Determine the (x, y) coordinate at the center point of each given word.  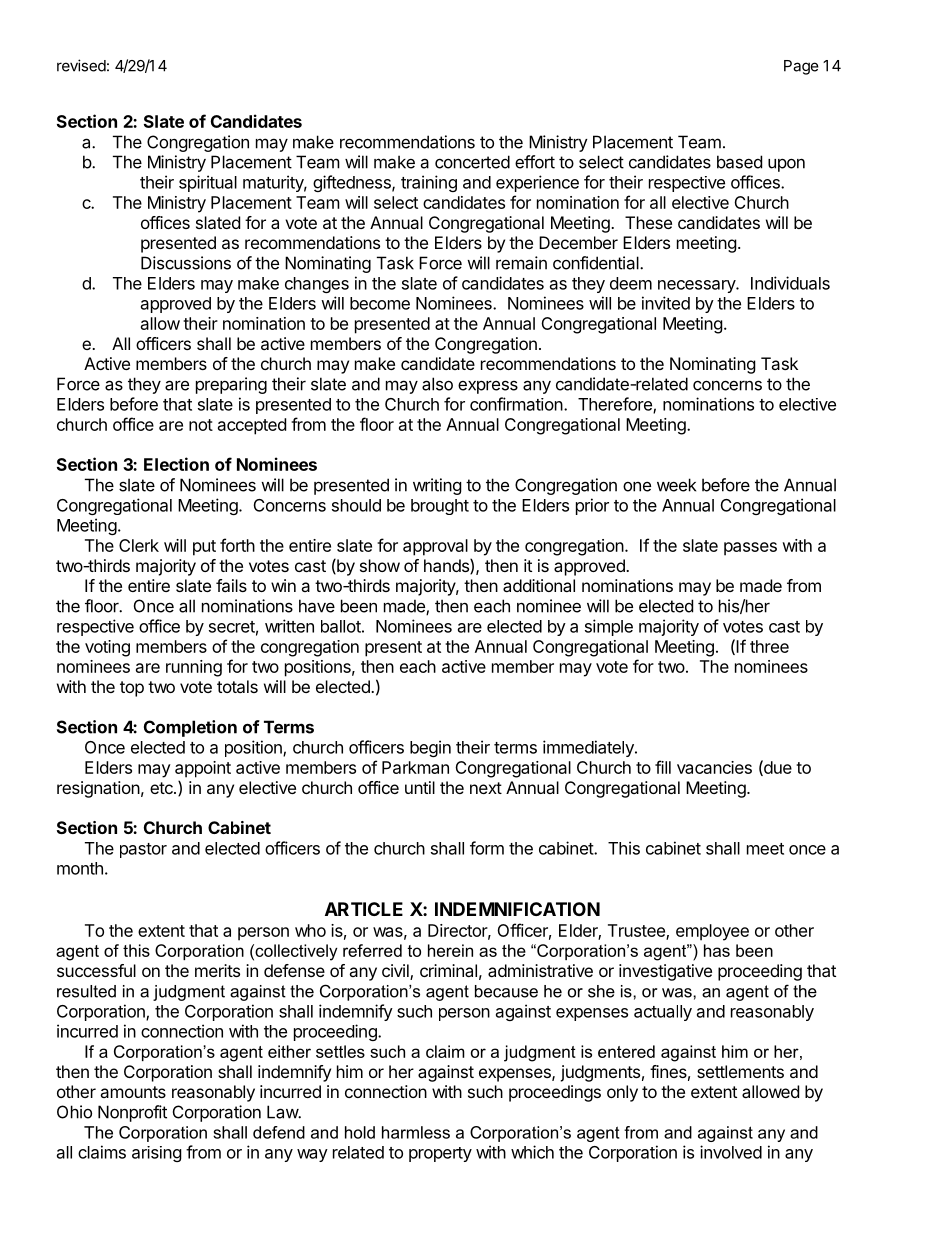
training (429, 183)
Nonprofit (132, 1113)
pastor (143, 850)
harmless (416, 1132)
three (769, 646)
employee (712, 932)
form (487, 848)
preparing (231, 385)
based (739, 162)
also (437, 384)
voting (107, 648)
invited (666, 303)
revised (81, 65)
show (380, 565)
